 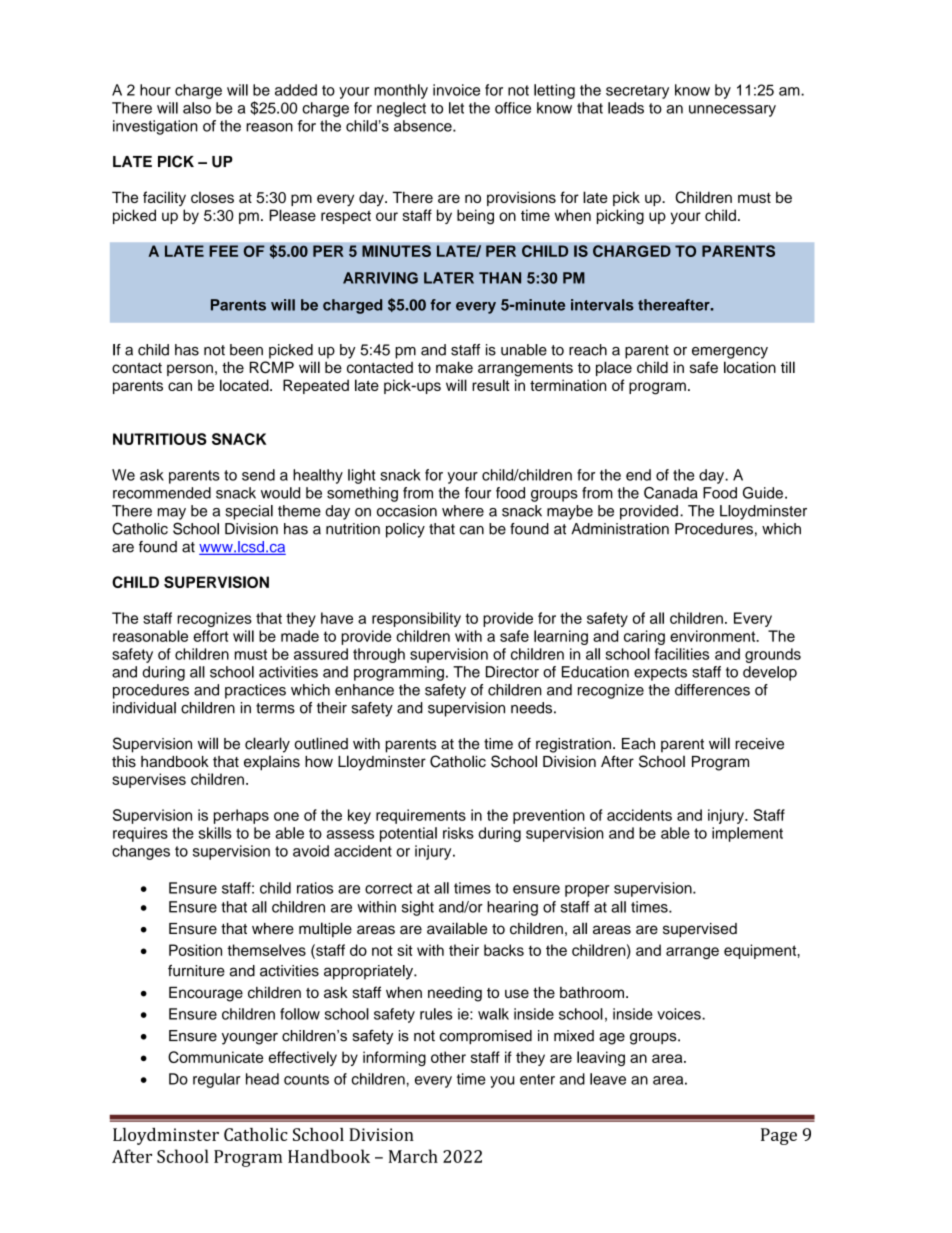 What do you see at coordinates (416, 619) in the document?
I see `responsibility` at bounding box center [416, 619].
